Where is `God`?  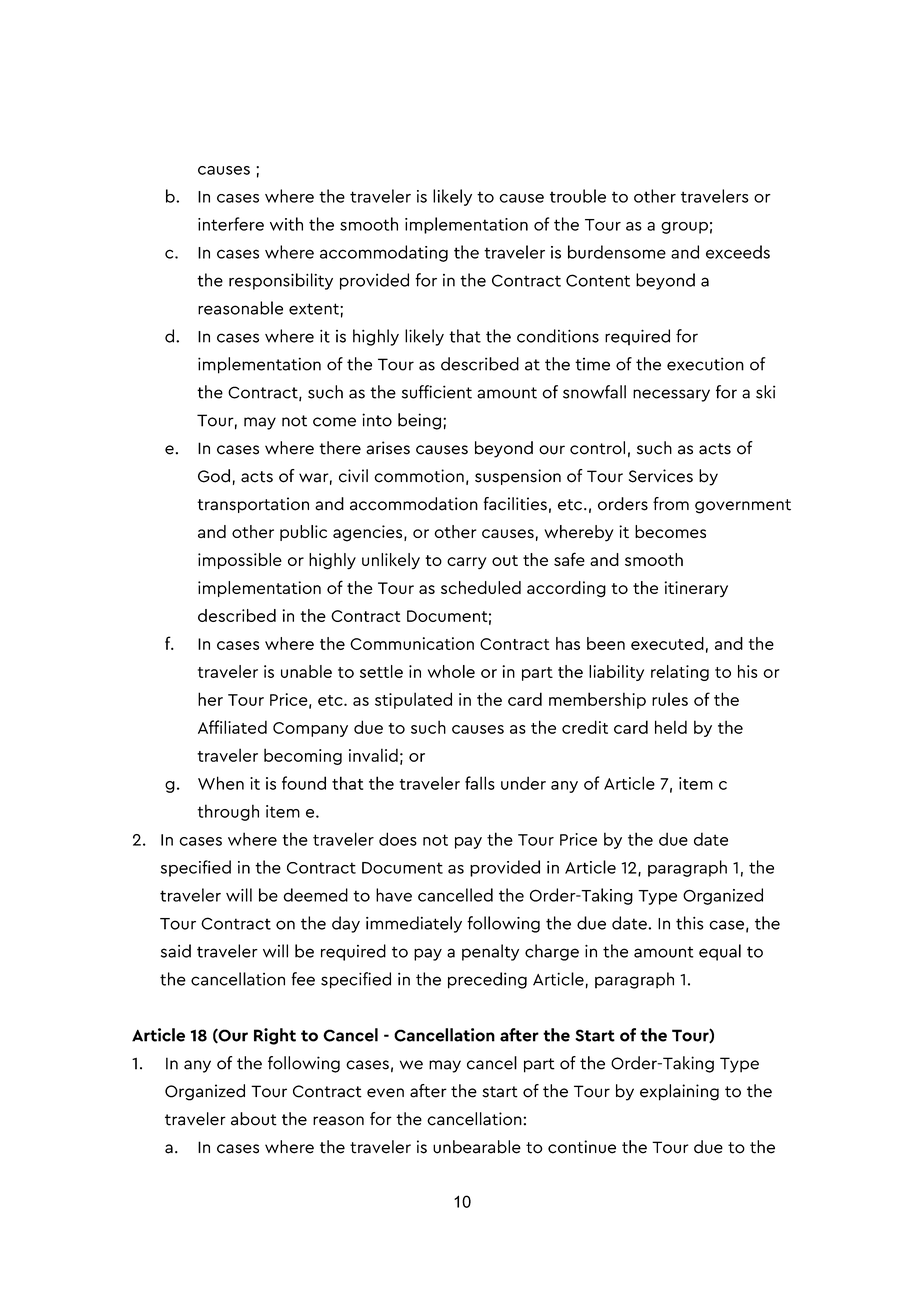
God is located at coordinates (214, 476).
